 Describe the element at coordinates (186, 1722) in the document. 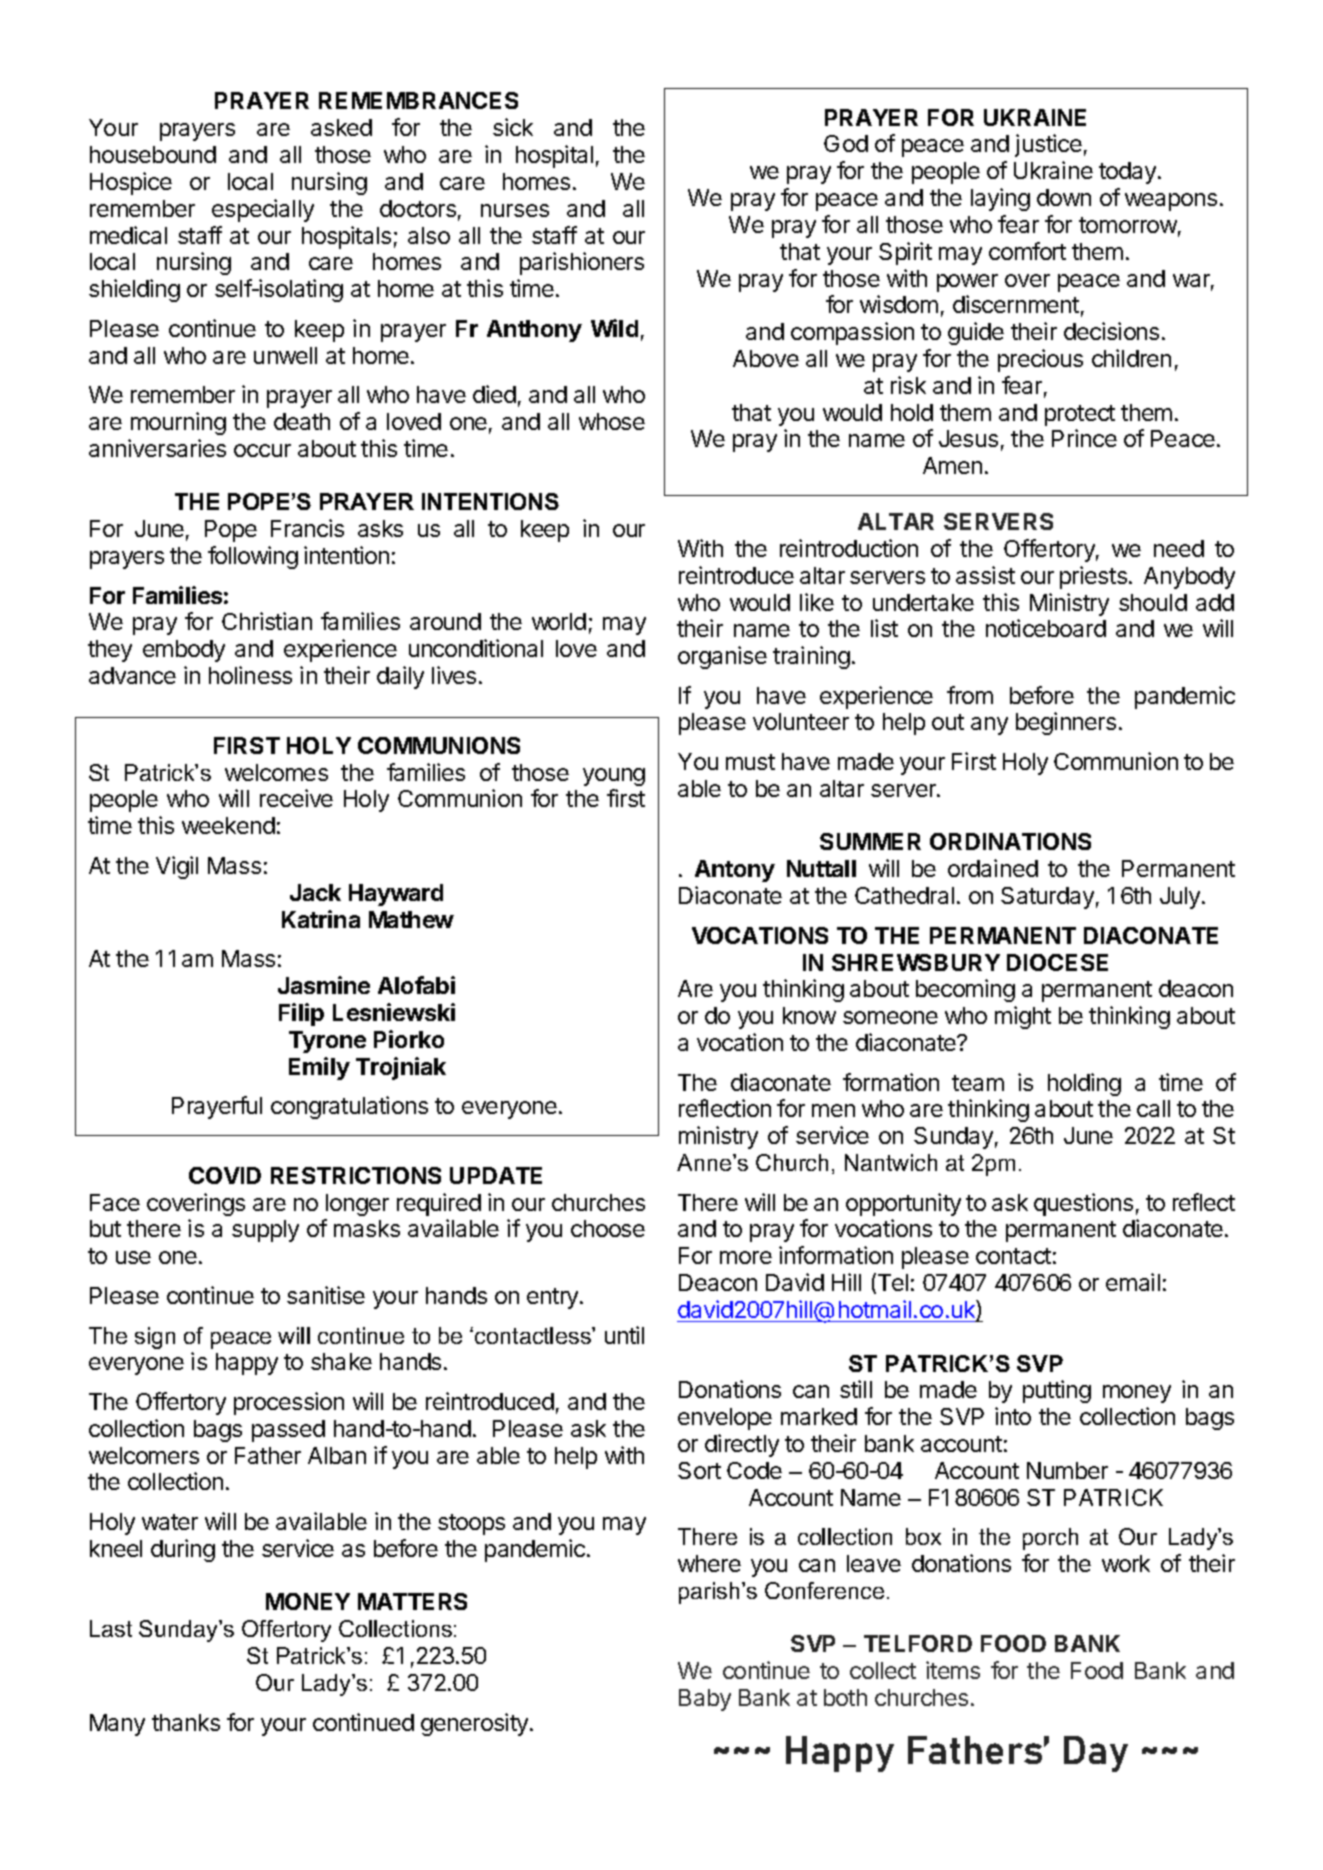

I see `thanks` at that location.
